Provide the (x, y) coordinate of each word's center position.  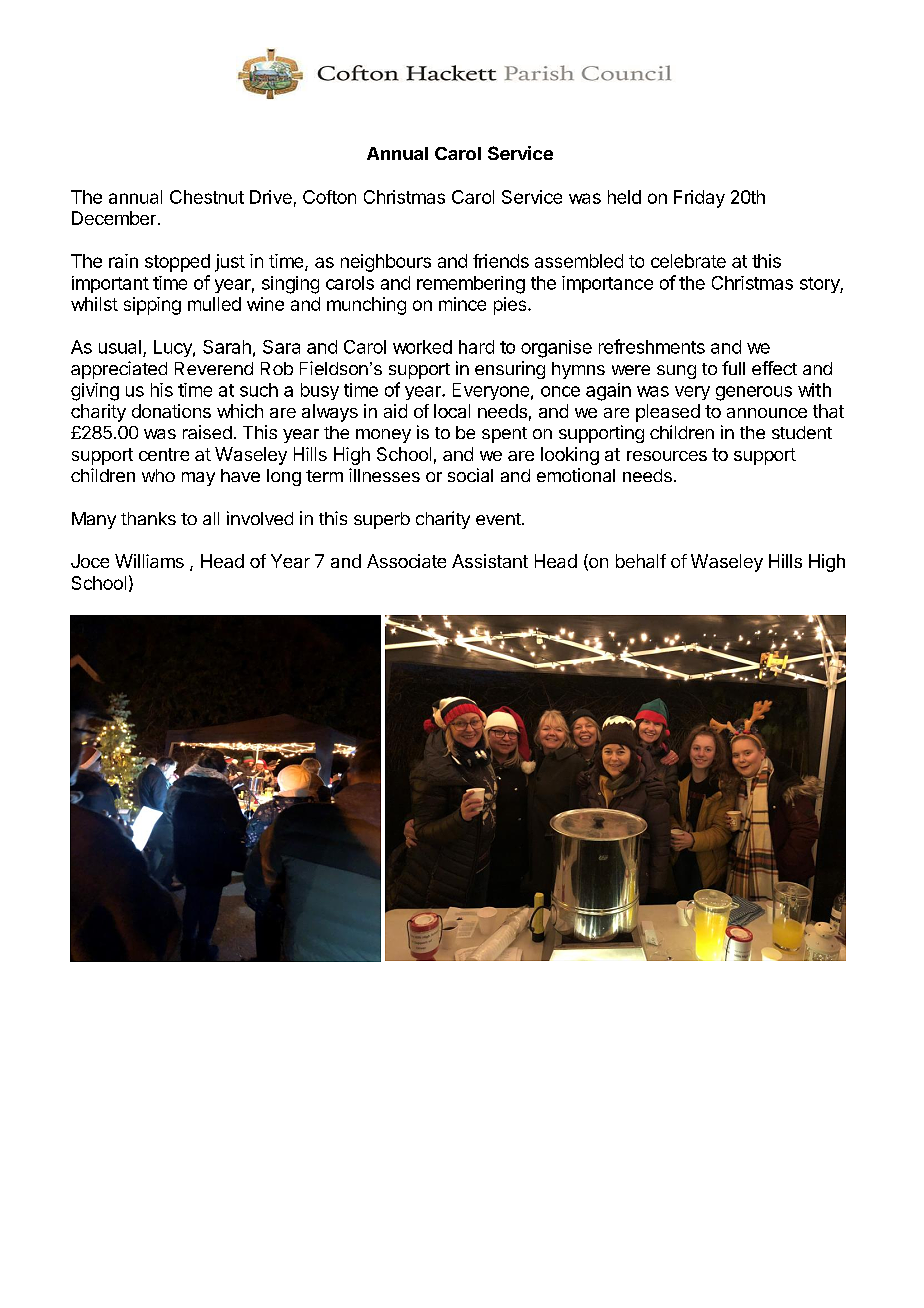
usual (120, 347)
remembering (471, 285)
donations (171, 411)
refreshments (652, 346)
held (624, 197)
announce (767, 413)
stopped (177, 263)
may (198, 479)
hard (476, 347)
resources (667, 456)
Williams (149, 561)
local (452, 411)
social (470, 475)
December (114, 218)
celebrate (688, 261)
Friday (699, 199)
